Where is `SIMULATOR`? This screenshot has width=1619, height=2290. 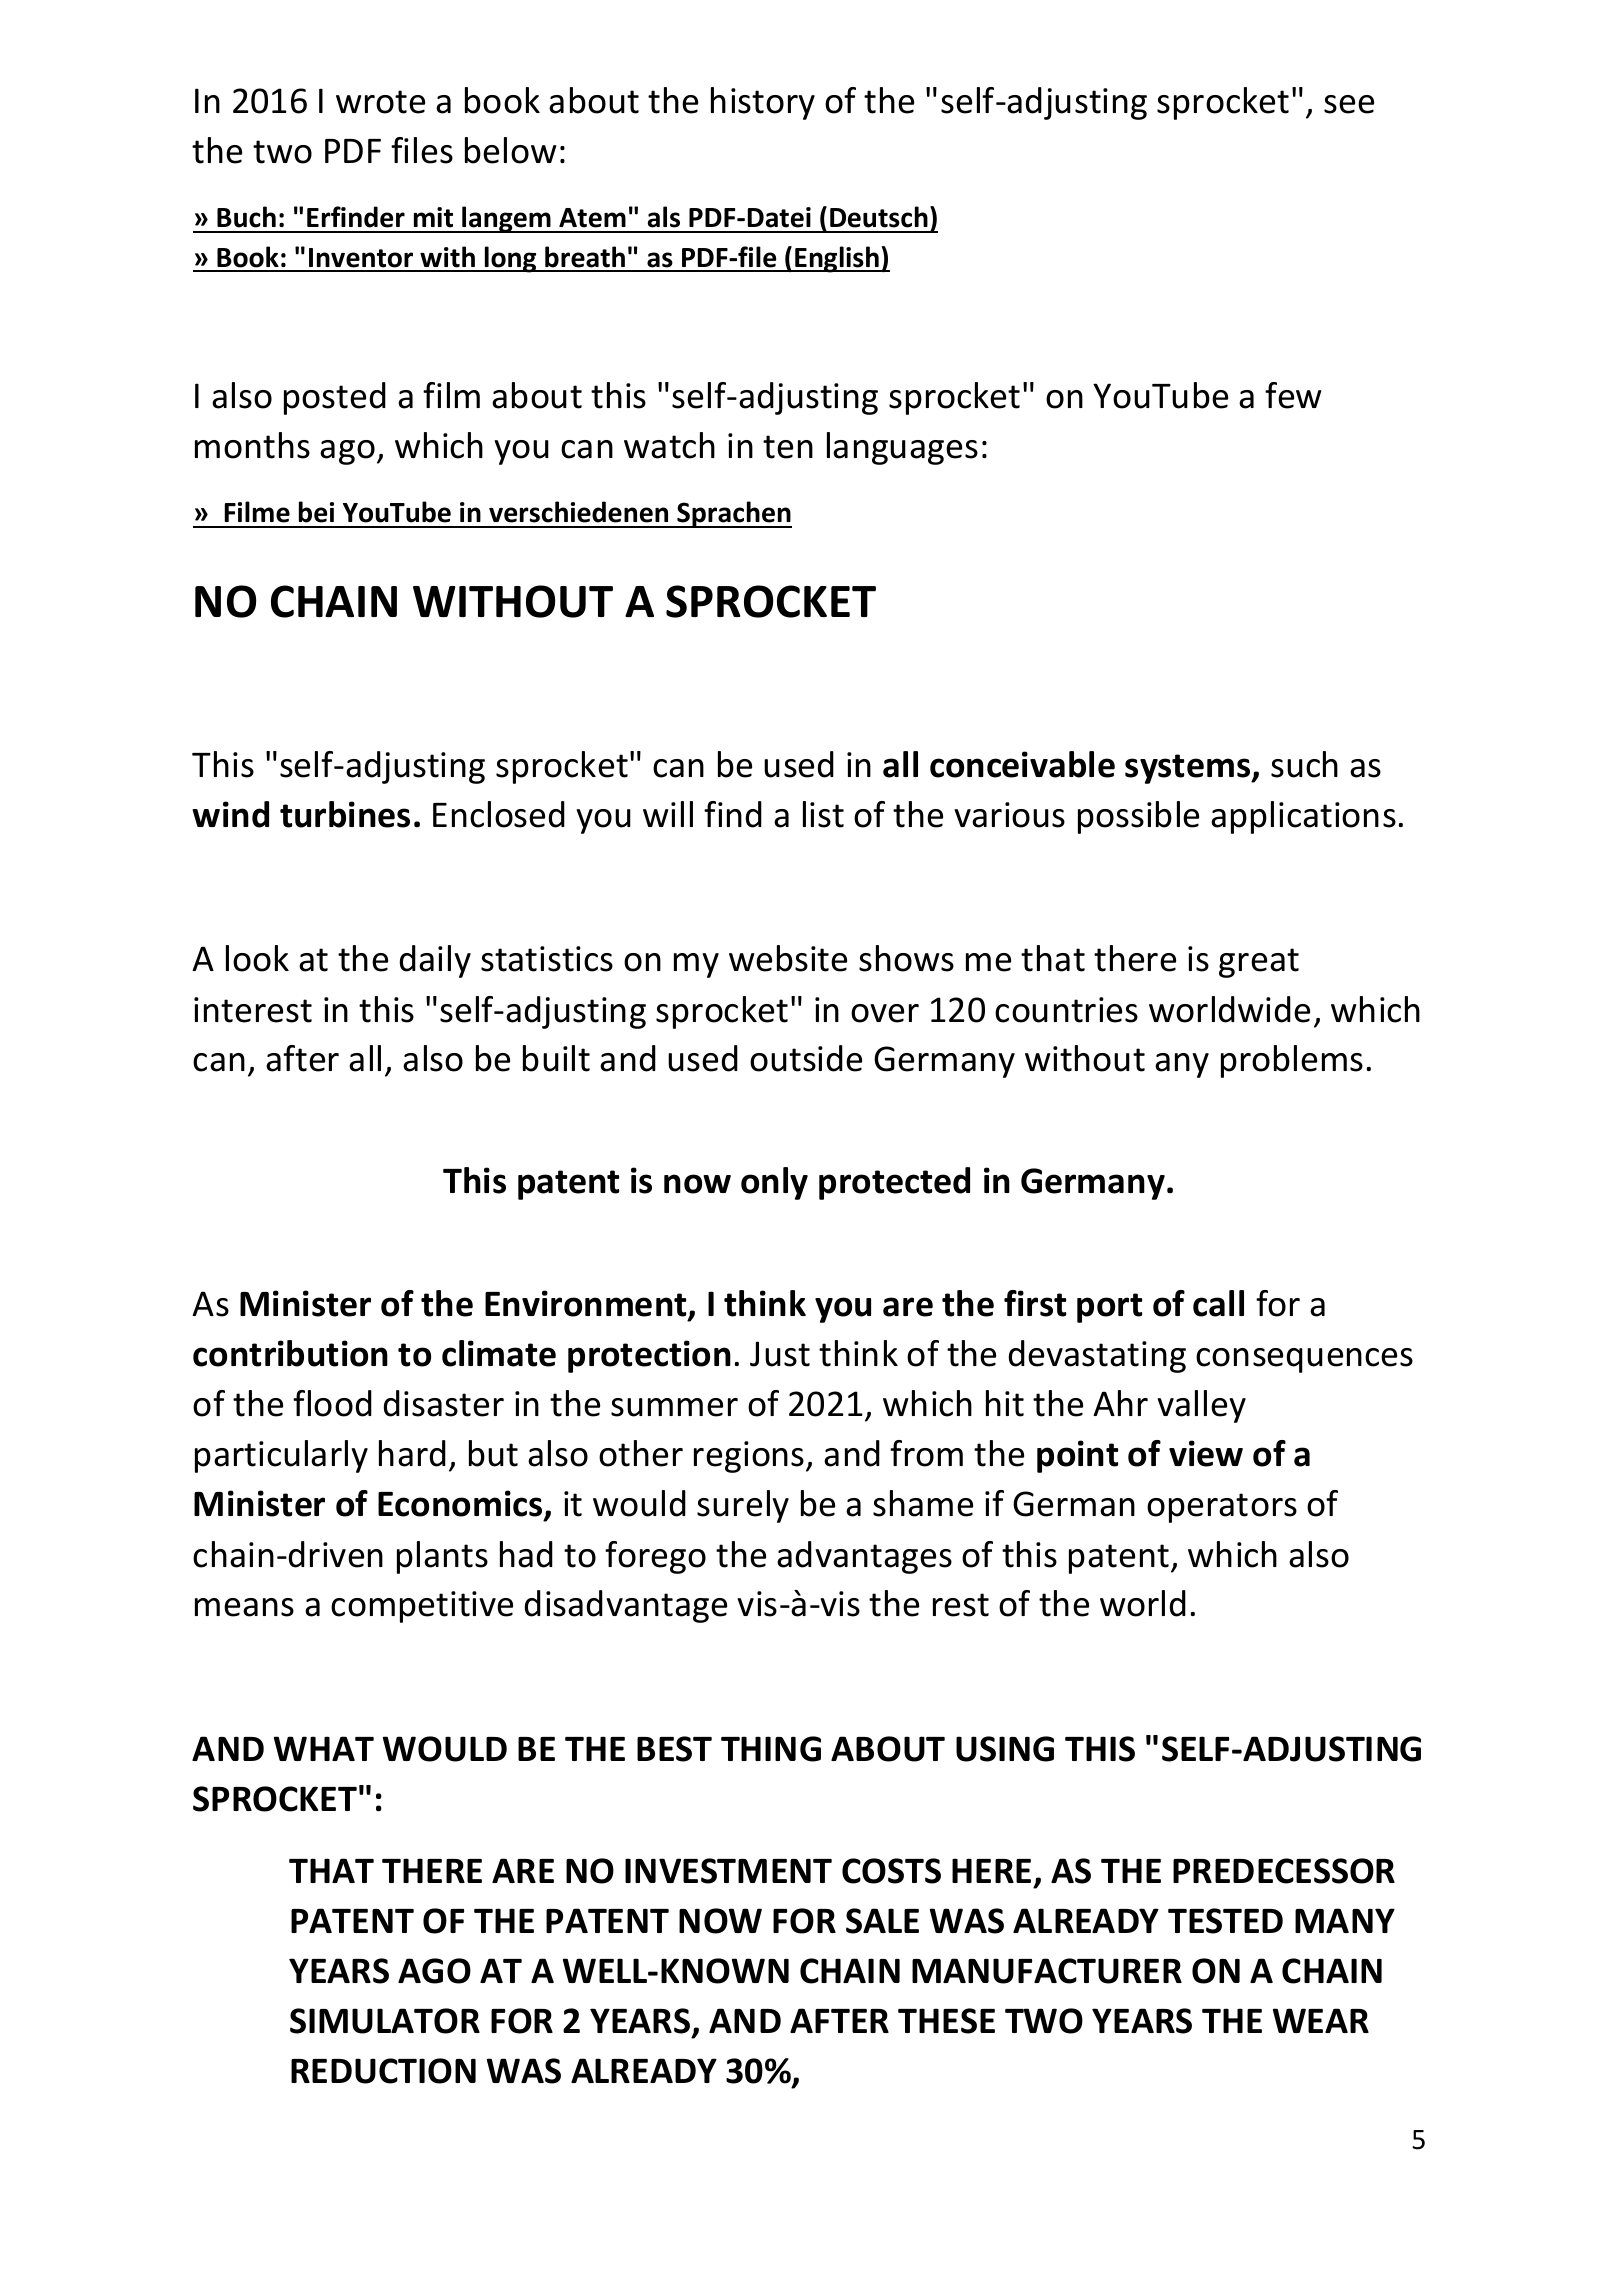
SIMULATOR is located at coordinates (385, 2021).
